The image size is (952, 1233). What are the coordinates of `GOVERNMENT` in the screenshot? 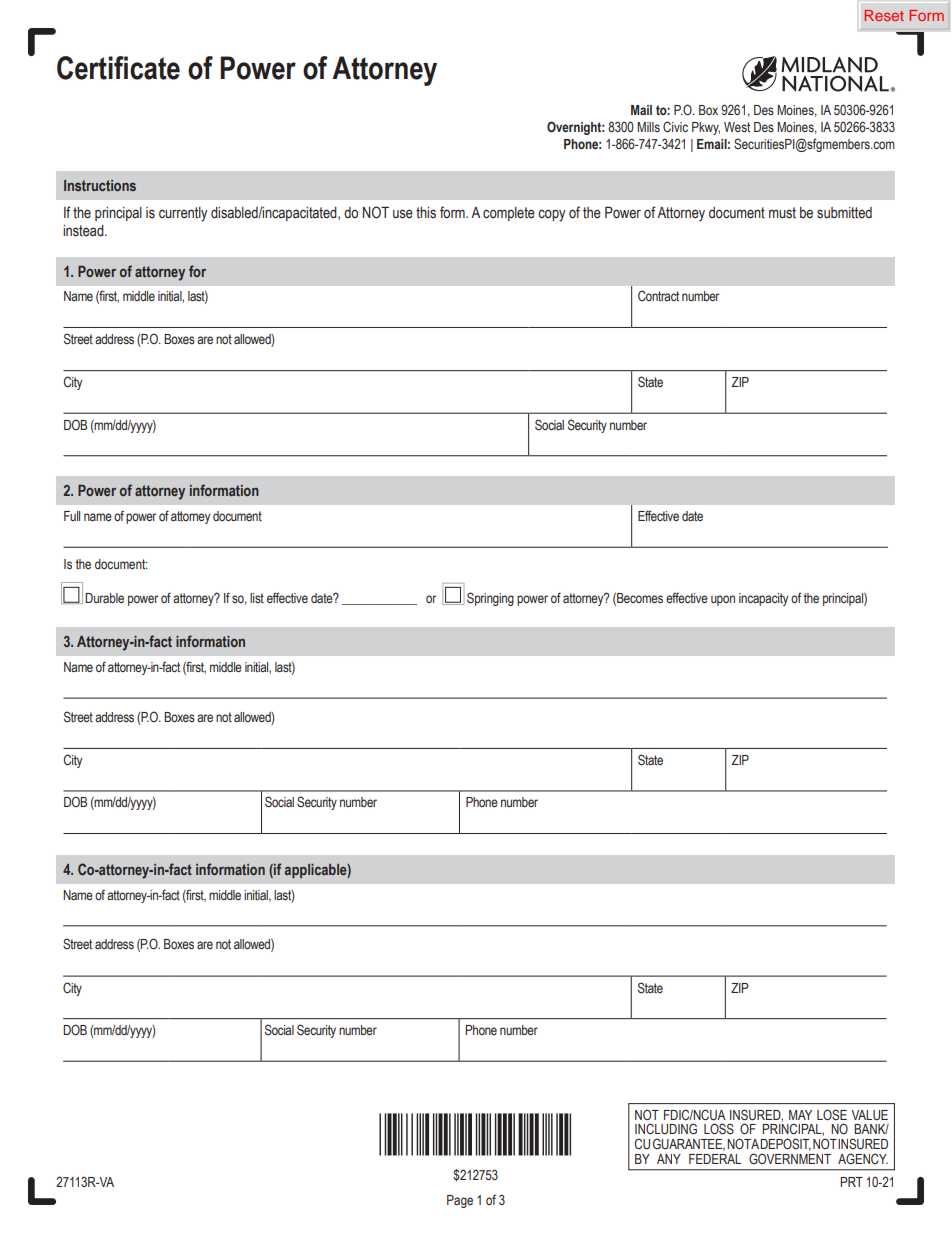 It's located at (790, 1158).
